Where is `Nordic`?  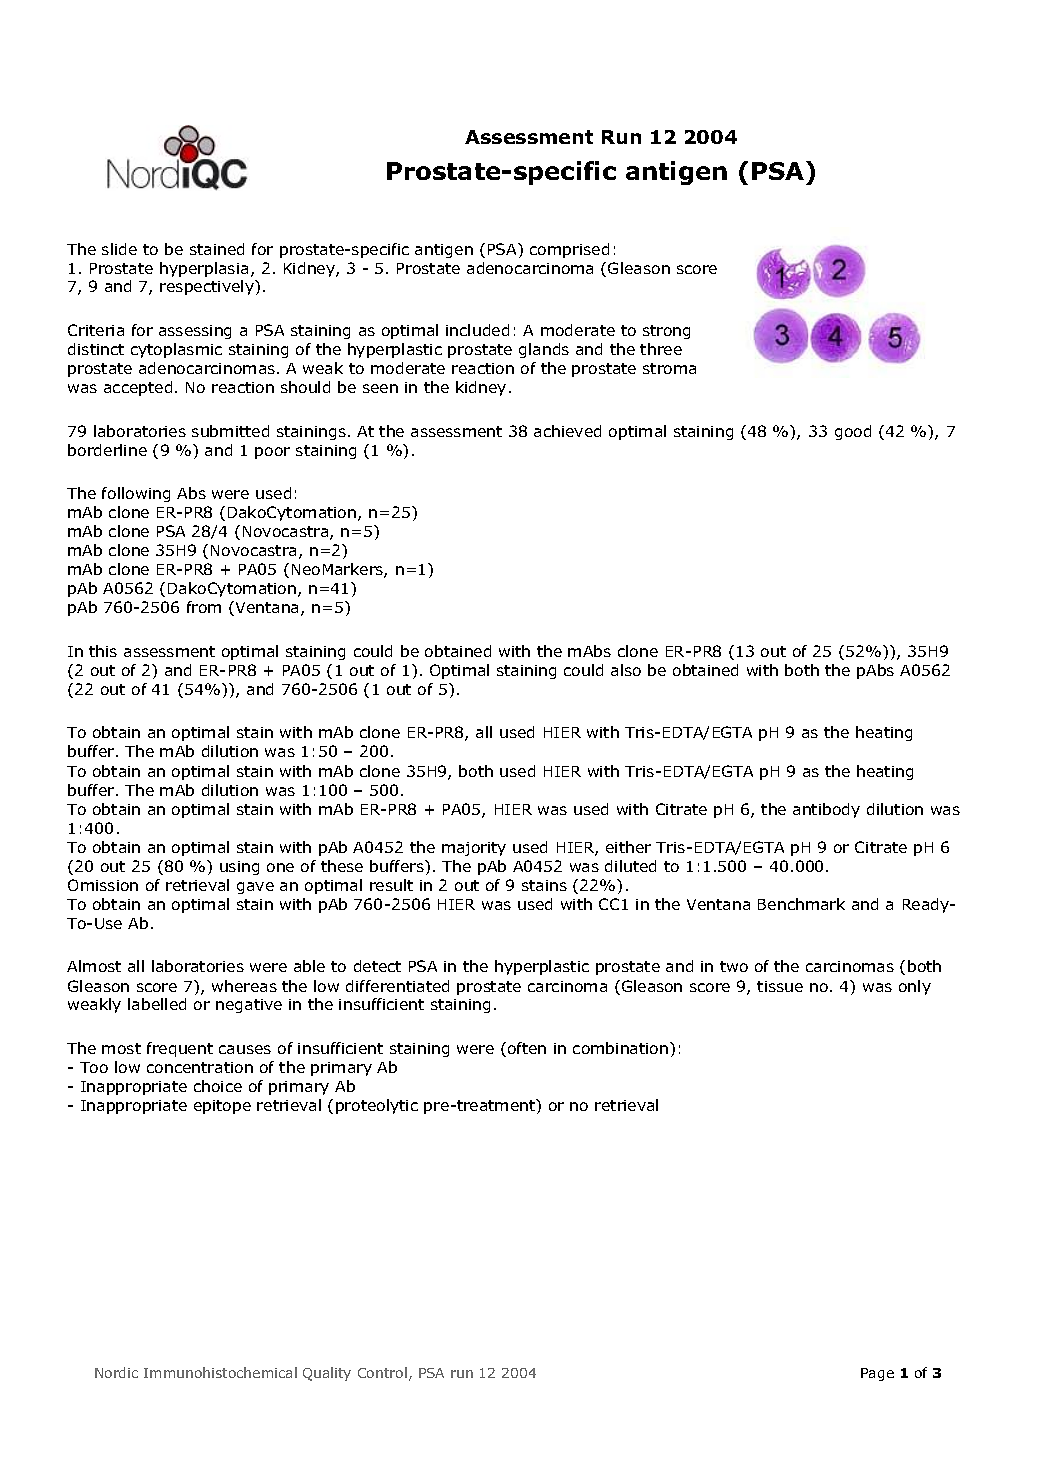
Nordic is located at coordinates (116, 1372).
